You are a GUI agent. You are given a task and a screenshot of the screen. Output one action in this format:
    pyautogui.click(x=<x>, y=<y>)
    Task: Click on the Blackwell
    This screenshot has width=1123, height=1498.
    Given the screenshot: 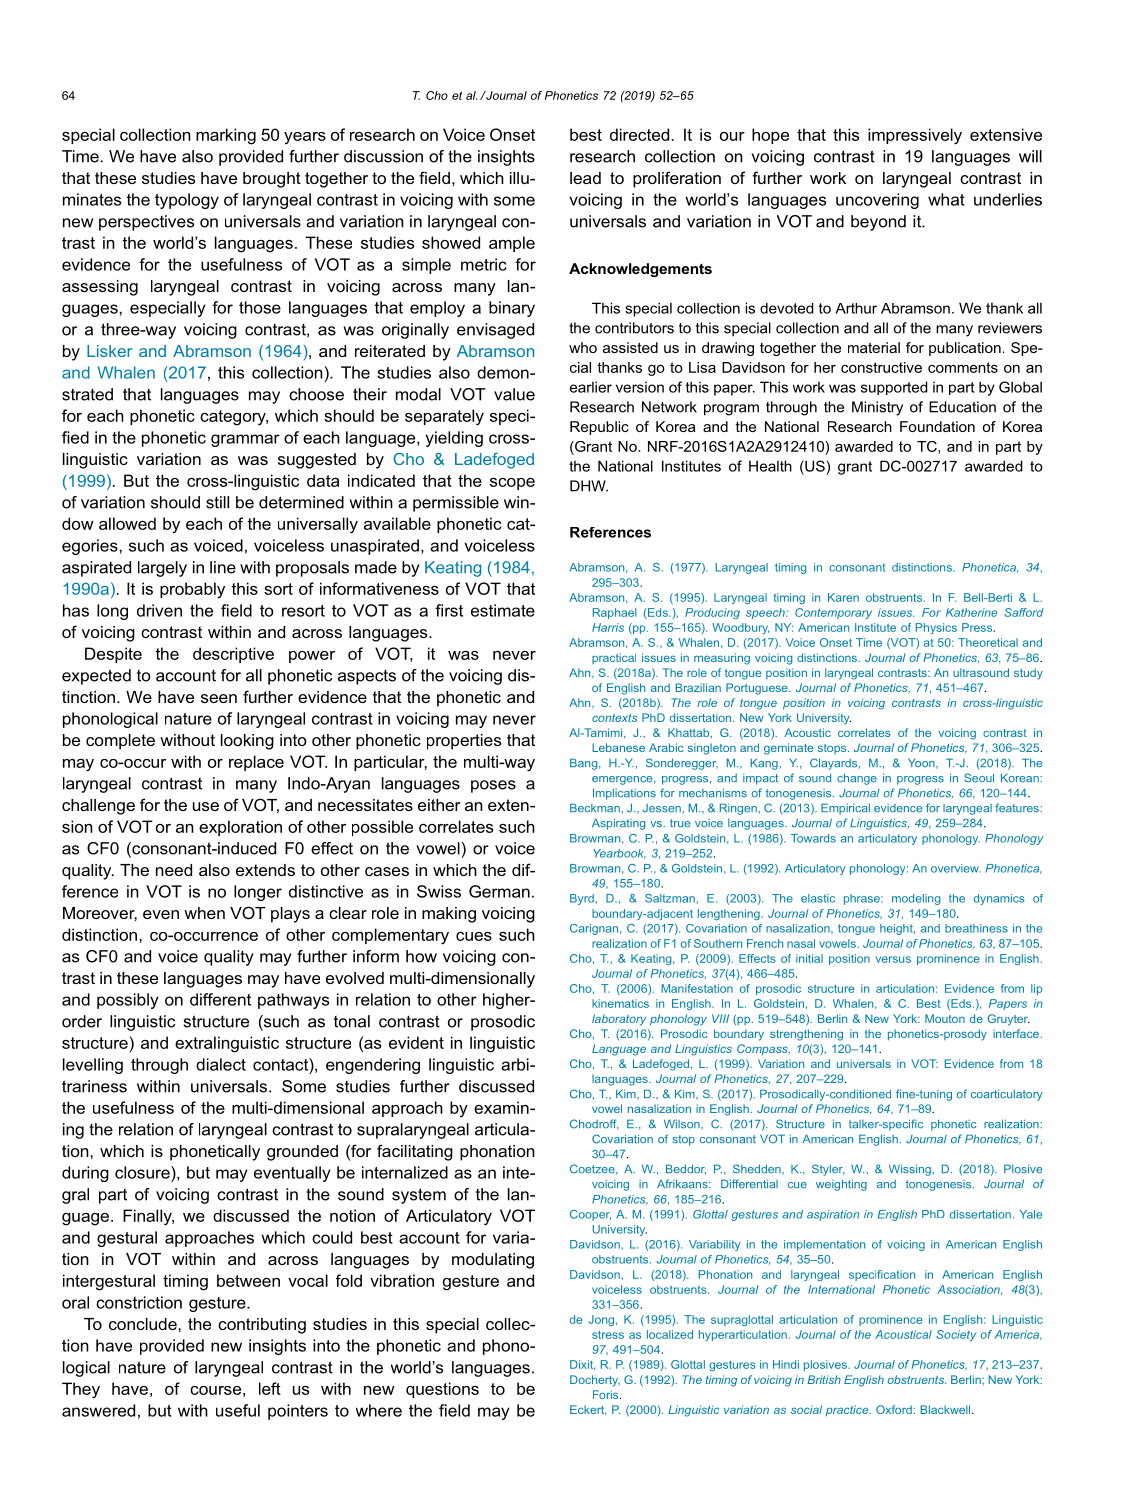 What is the action you would take?
    pyautogui.click(x=946, y=1409)
